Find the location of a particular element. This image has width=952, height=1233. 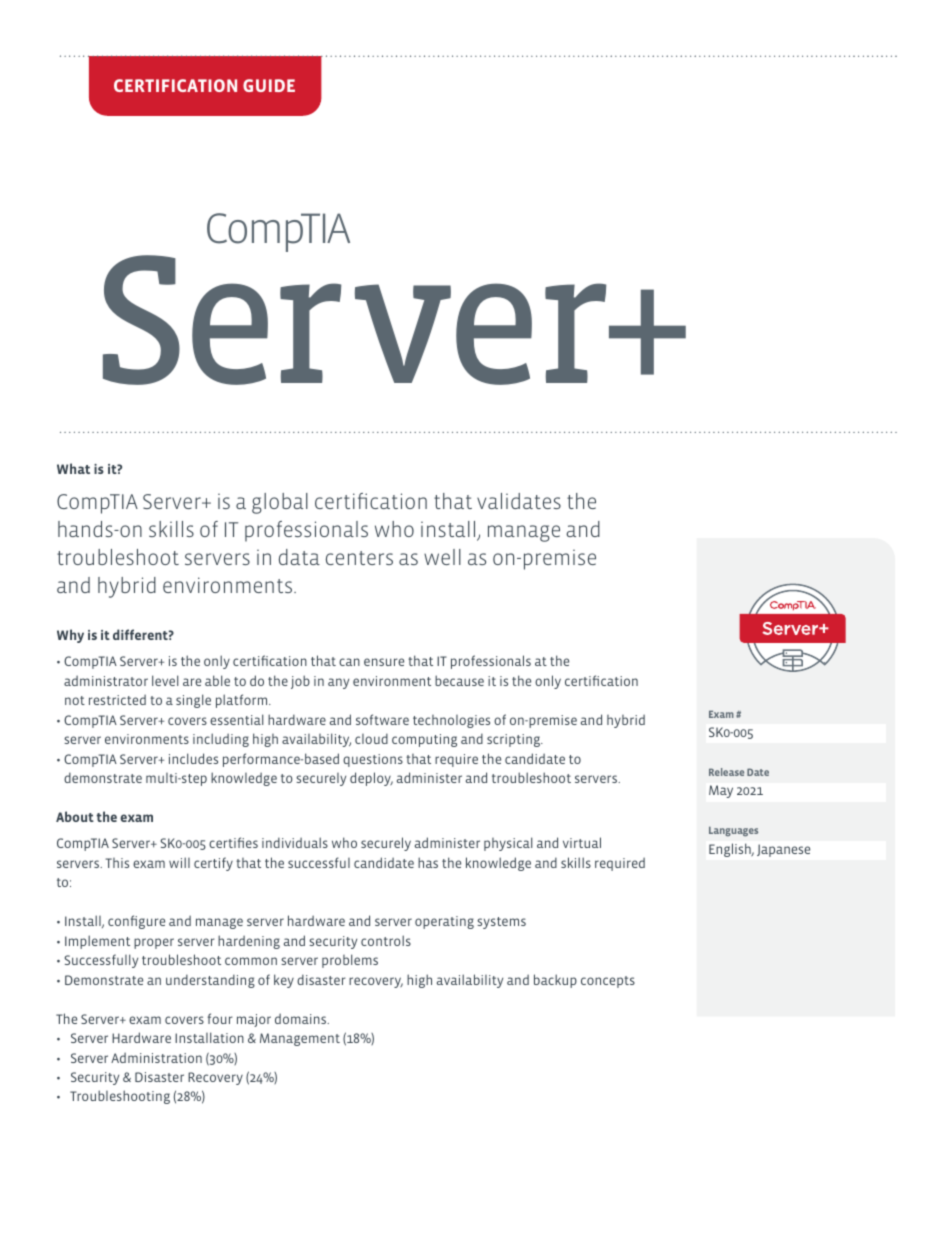

well is located at coordinates (442, 557).
